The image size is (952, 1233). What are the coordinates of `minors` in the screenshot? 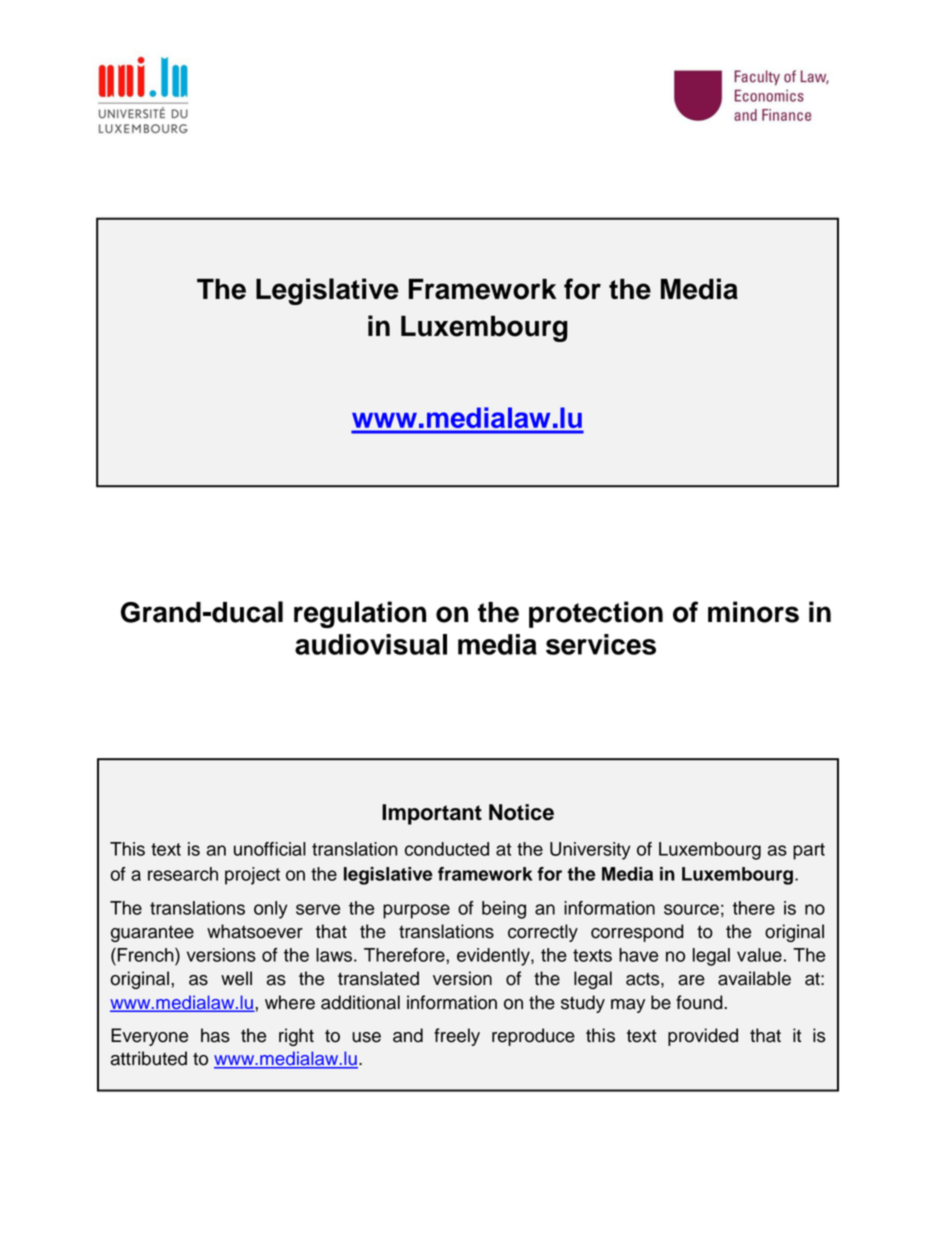 It's located at (753, 612).
